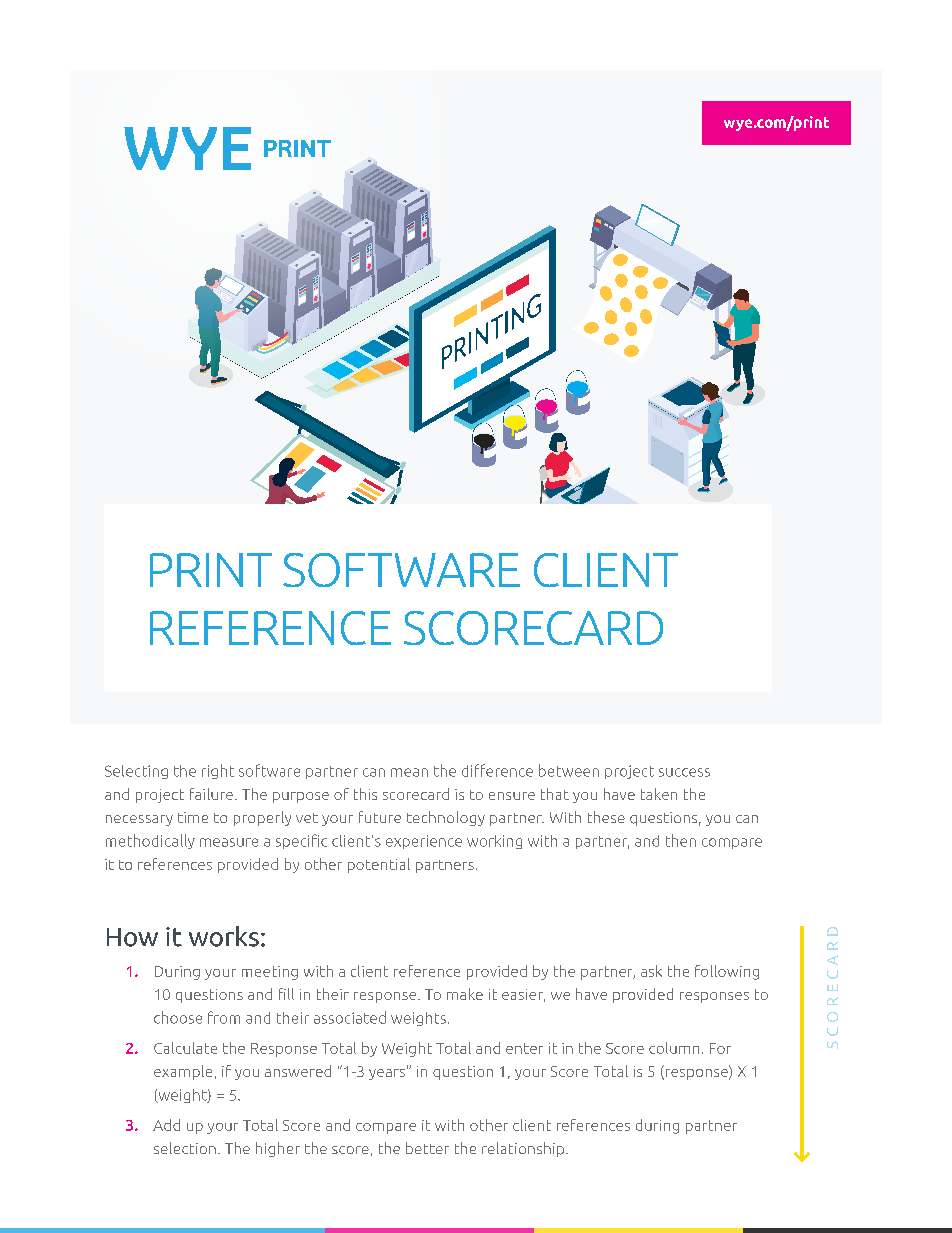 The image size is (952, 1233). Describe the element at coordinates (523, 1149) in the document. I see `relationship` at that location.
